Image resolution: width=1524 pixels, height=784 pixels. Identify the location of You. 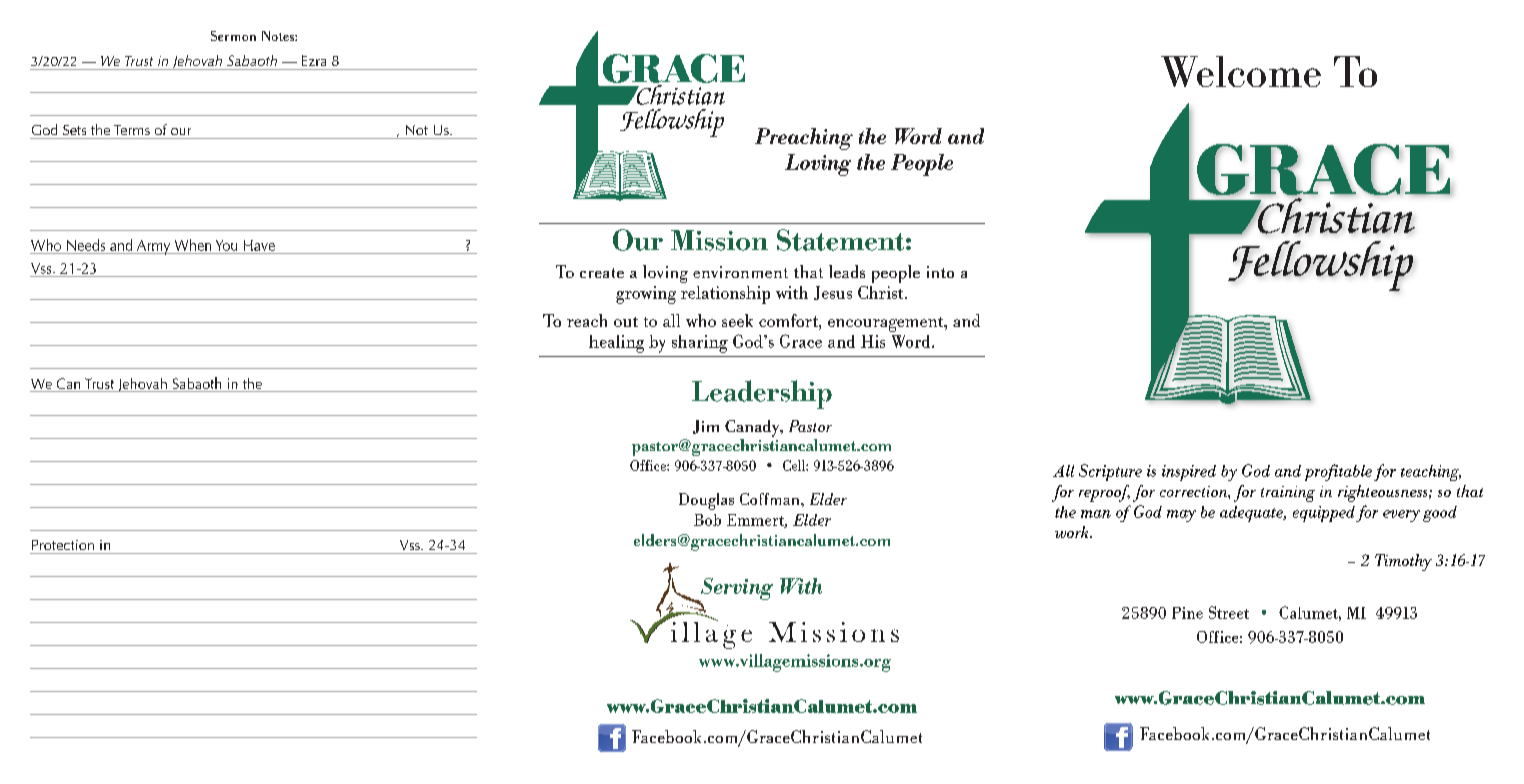
(226, 245).
